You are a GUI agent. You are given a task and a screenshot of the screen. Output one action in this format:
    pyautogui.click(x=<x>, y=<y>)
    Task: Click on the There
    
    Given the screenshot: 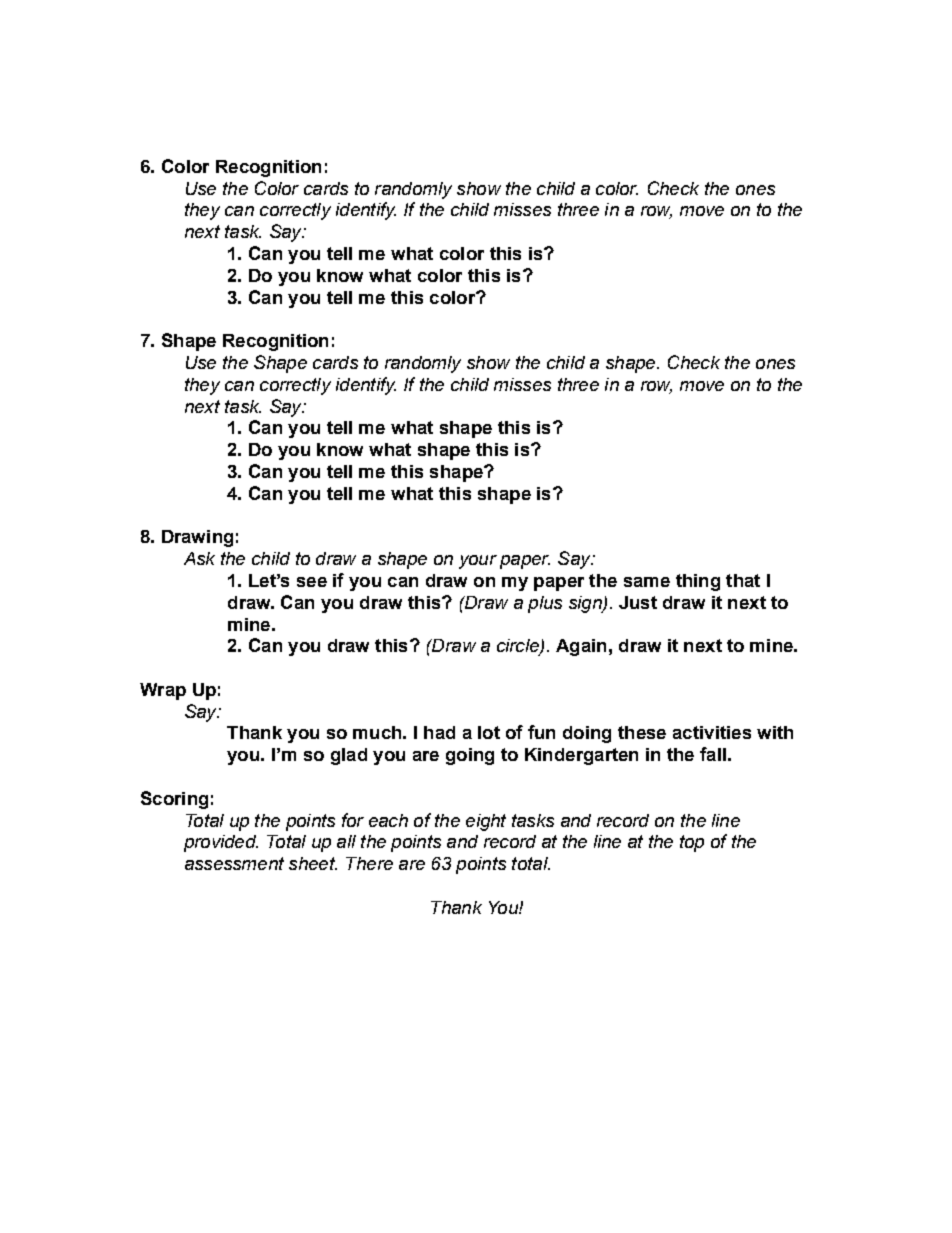 What is the action you would take?
    pyautogui.click(x=369, y=863)
